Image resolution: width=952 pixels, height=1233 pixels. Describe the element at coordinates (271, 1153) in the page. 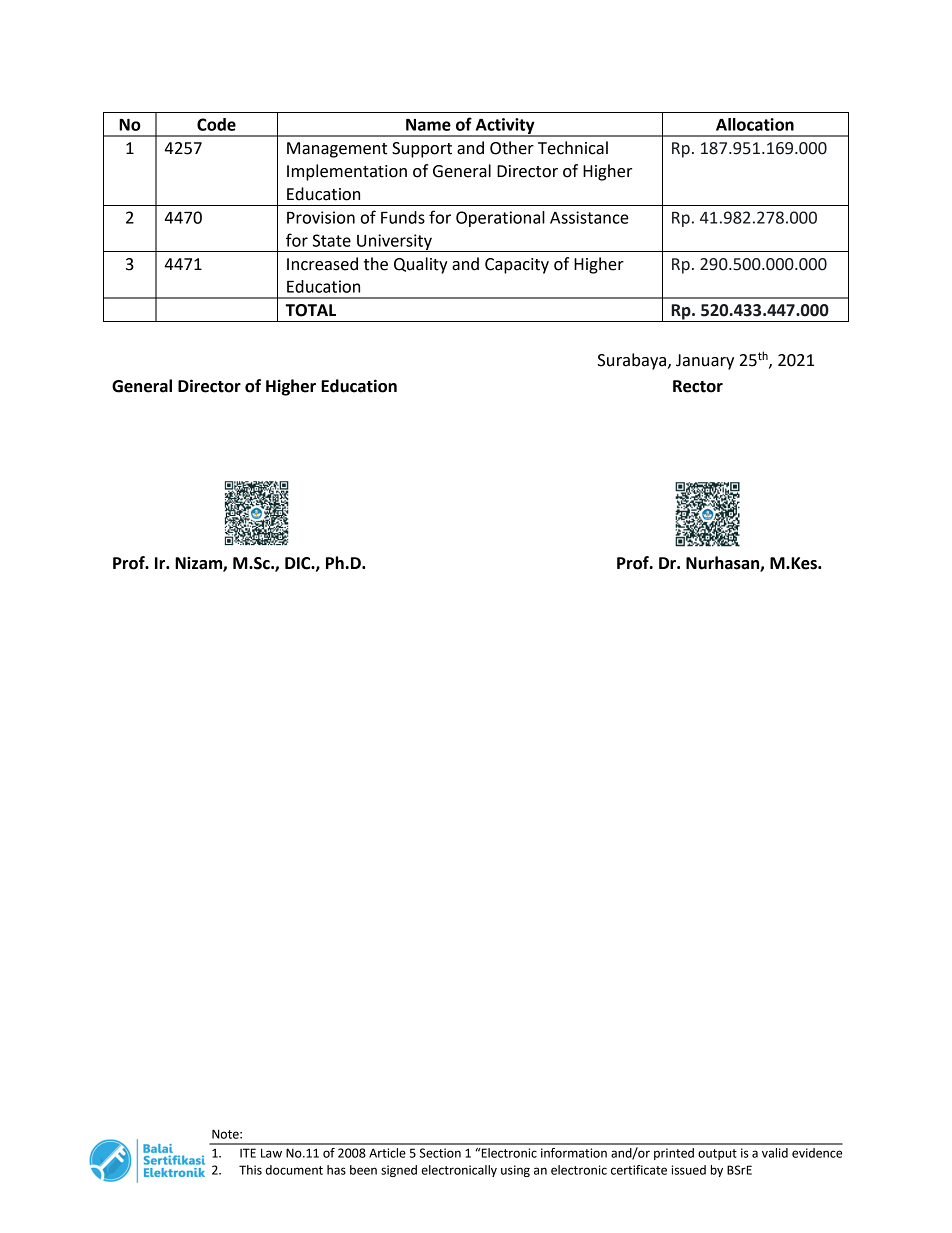

I see `Law` at that location.
